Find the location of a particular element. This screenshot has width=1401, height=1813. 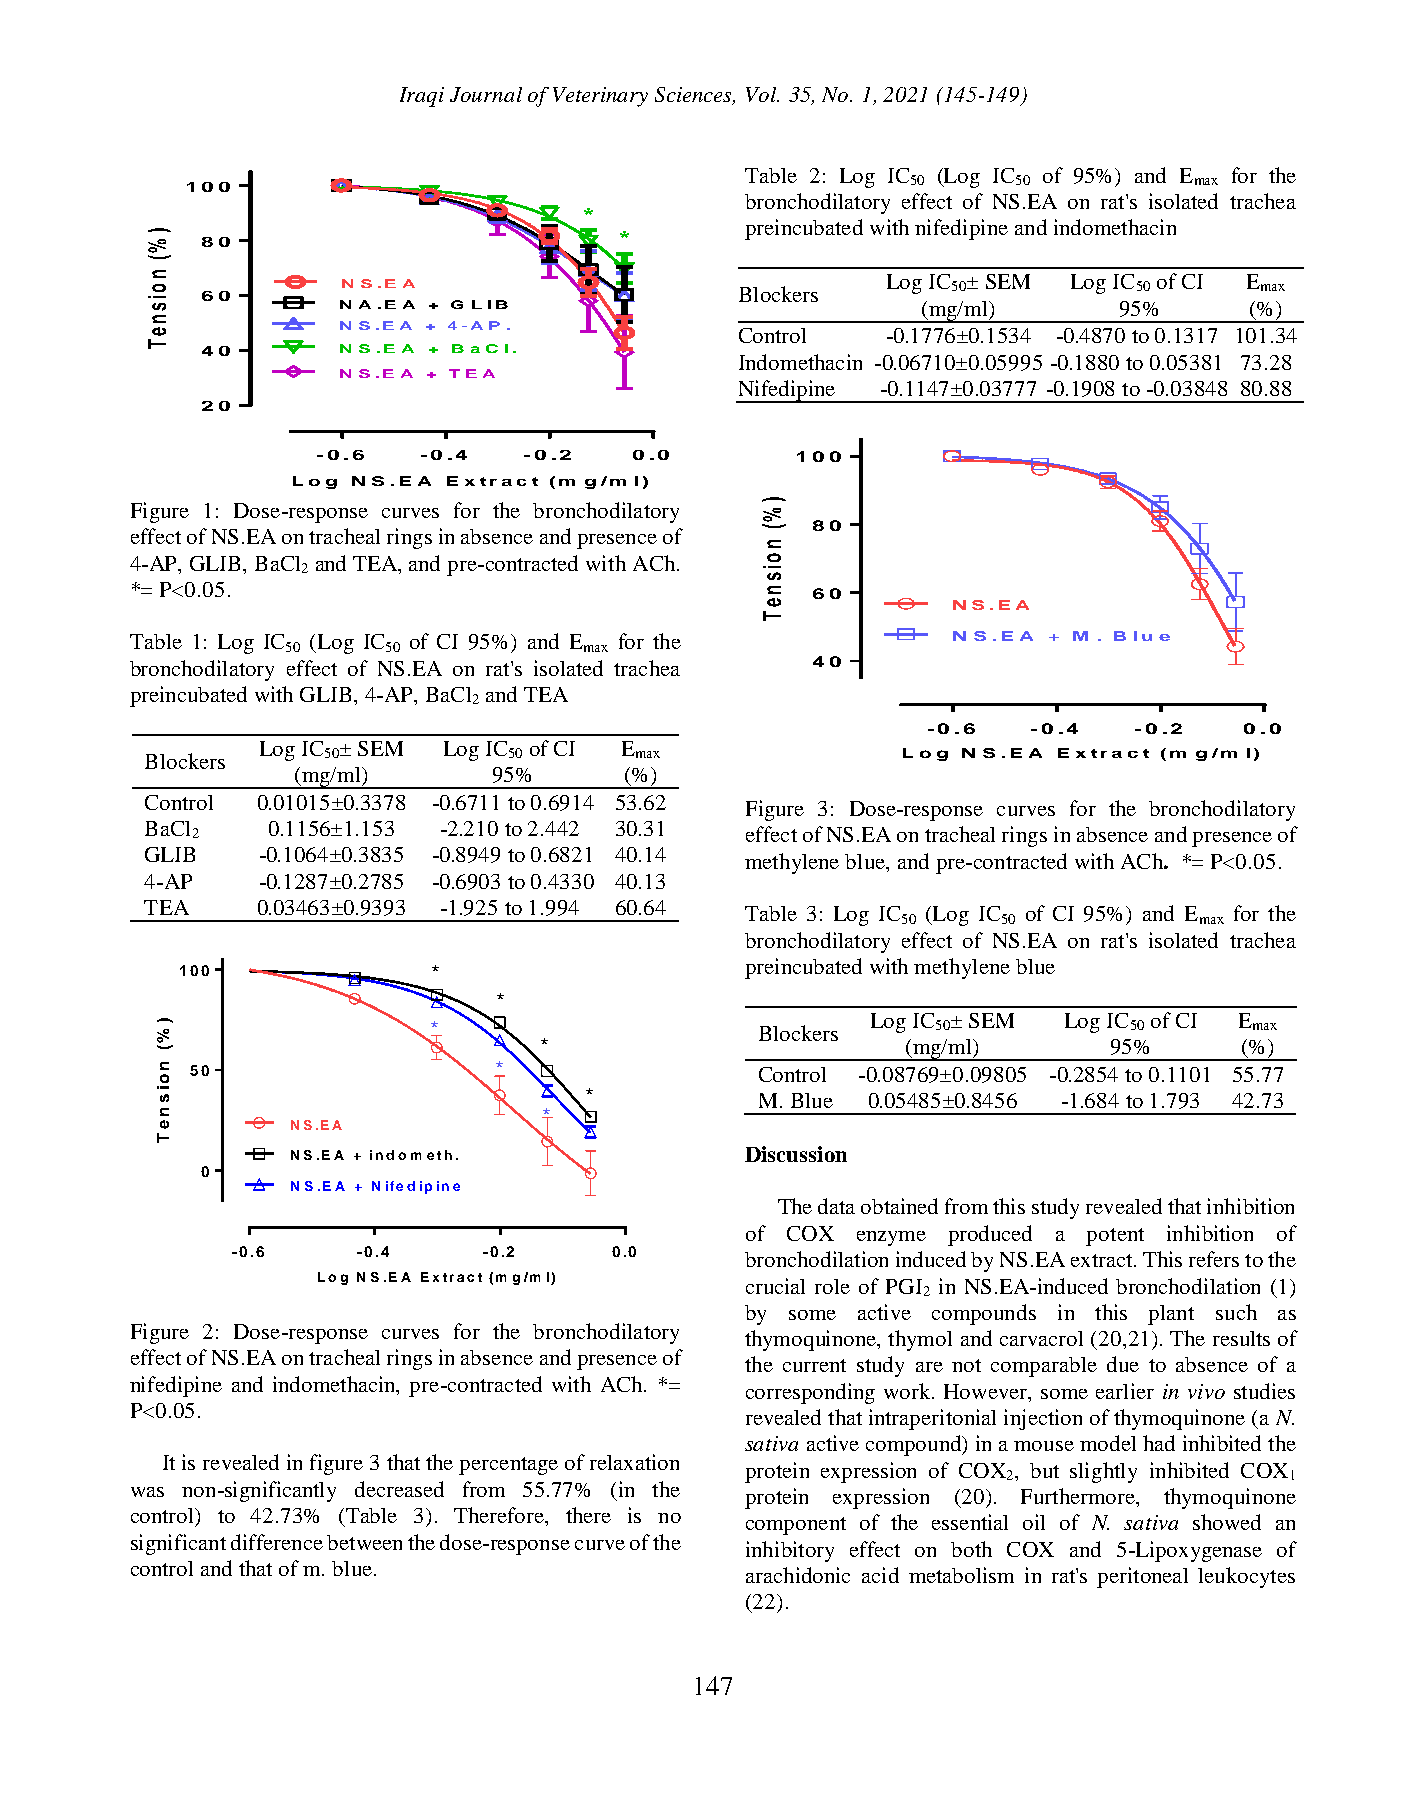

inhibitory is located at coordinates (790, 1551).
